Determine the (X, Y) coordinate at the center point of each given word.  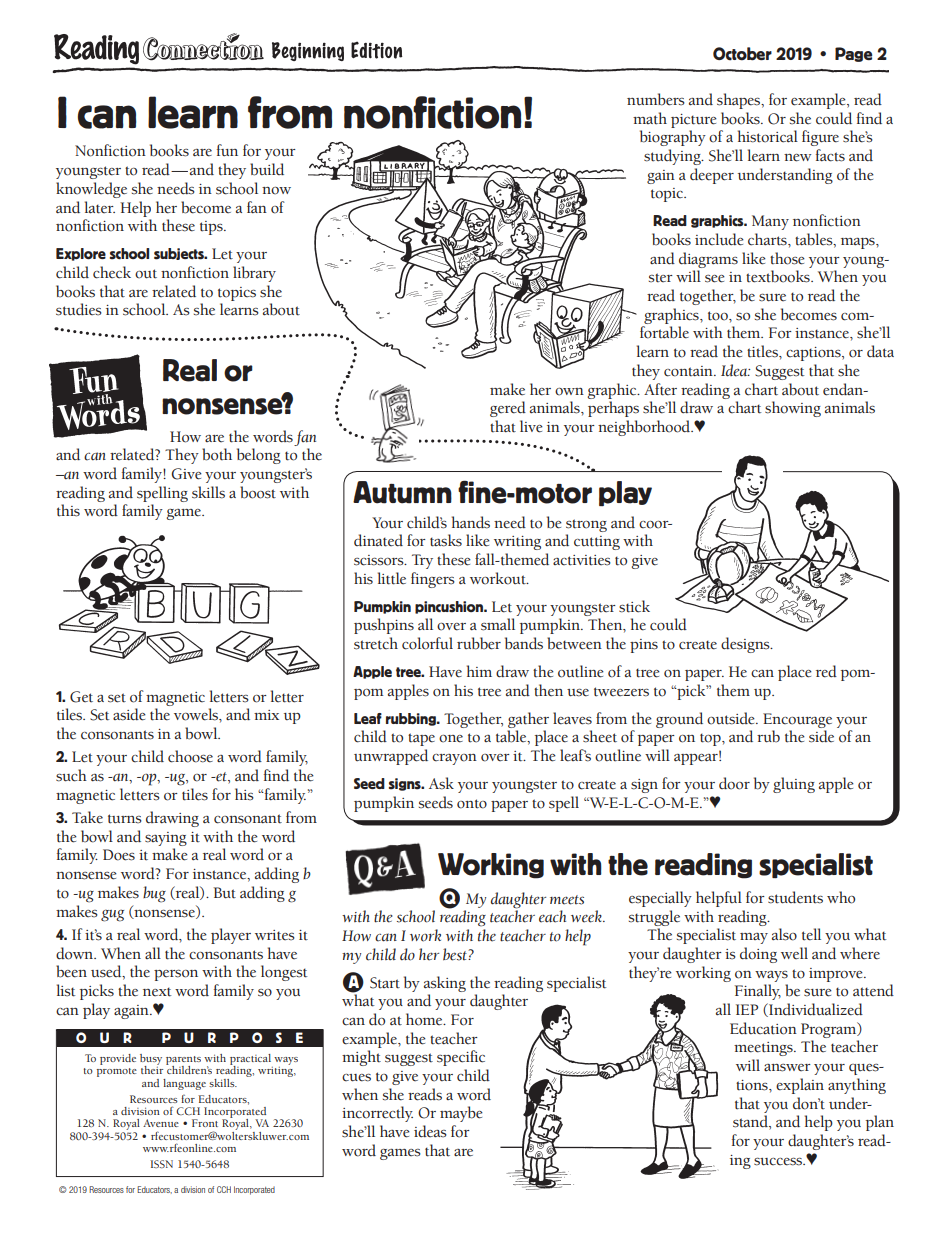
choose (190, 756)
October (742, 54)
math (650, 118)
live (531, 426)
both (217, 454)
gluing (794, 785)
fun (227, 150)
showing (793, 409)
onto (472, 804)
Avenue (161, 1123)
